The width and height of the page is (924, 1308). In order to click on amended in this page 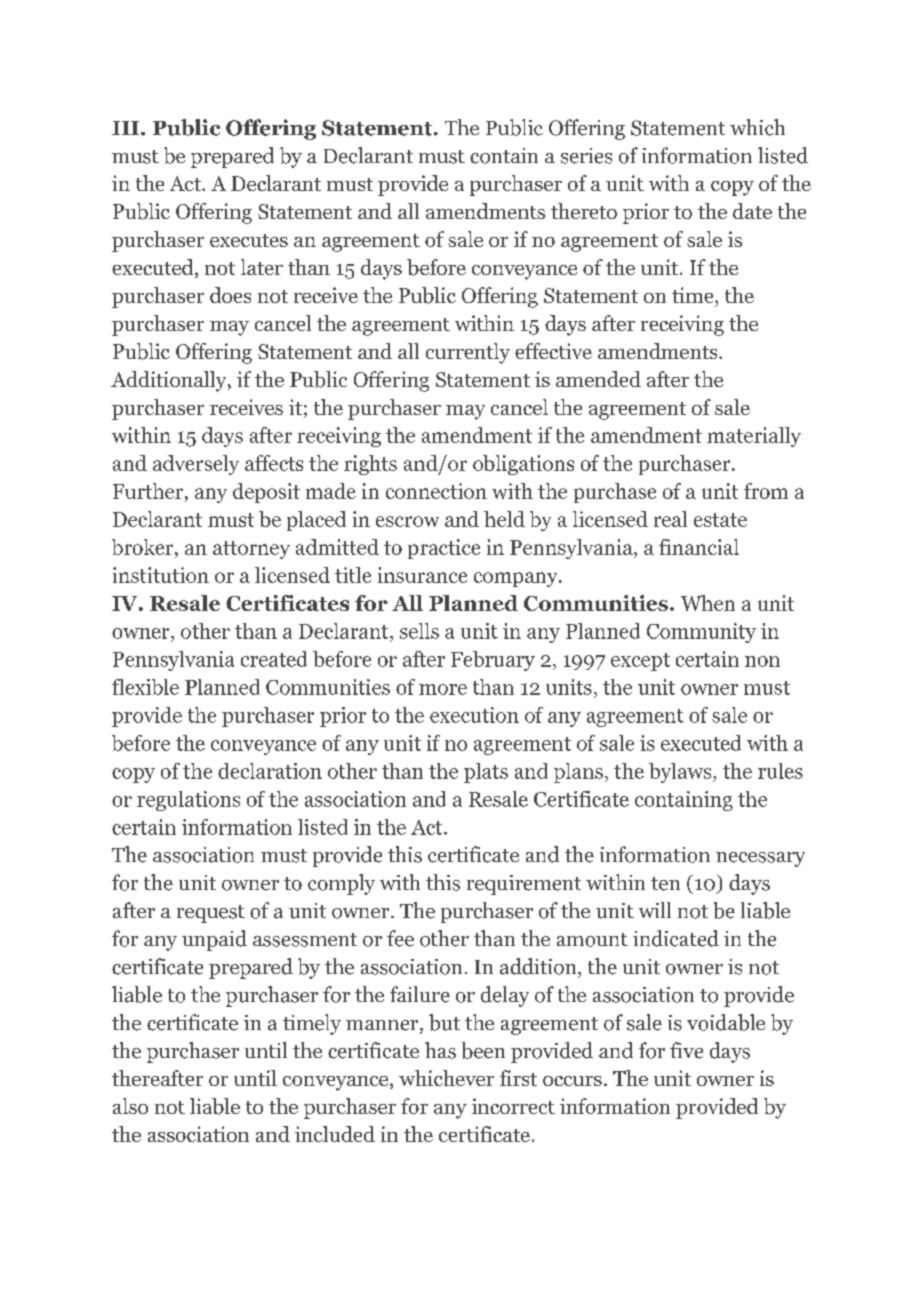, I will do `click(598, 379)`.
